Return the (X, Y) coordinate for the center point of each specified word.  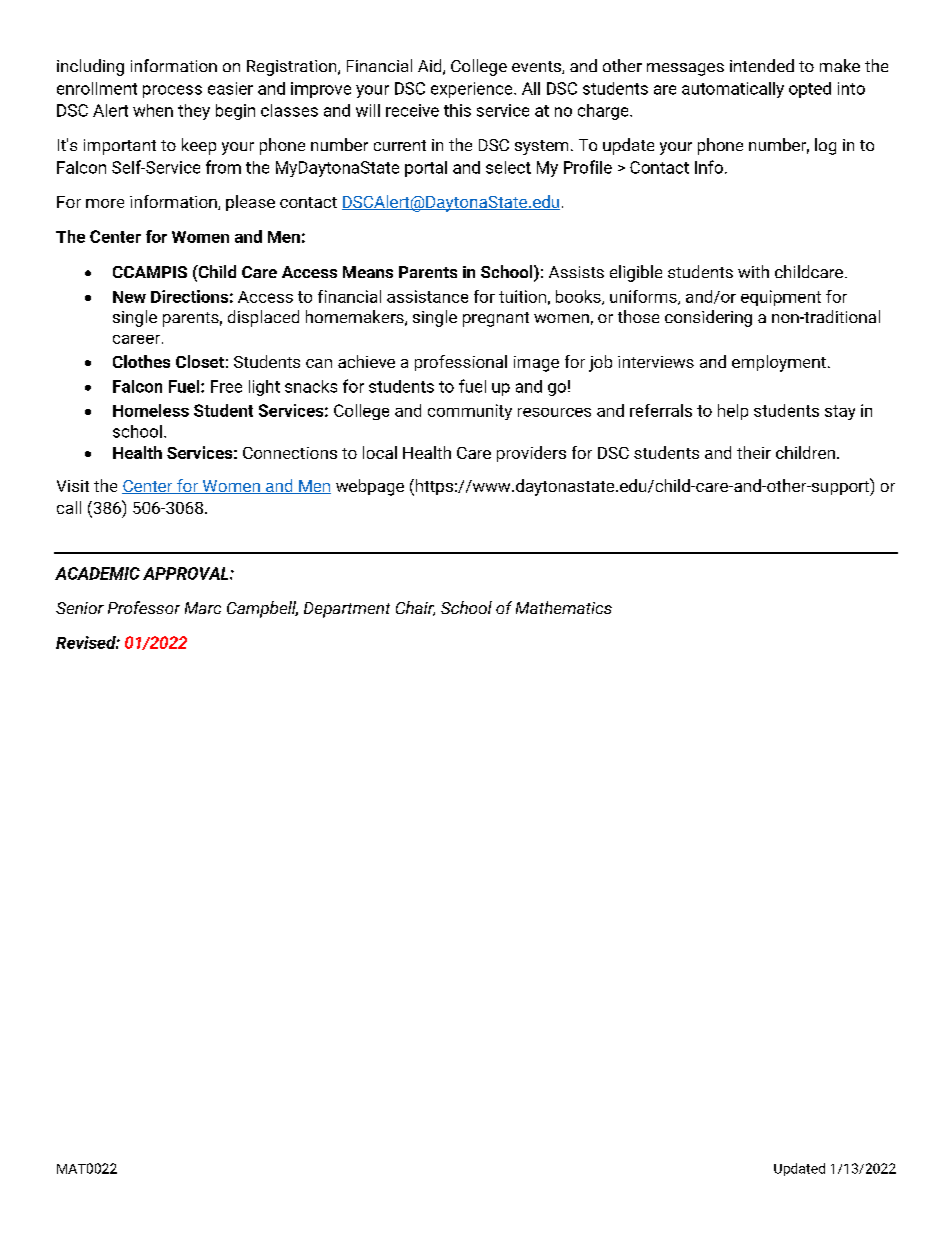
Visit (73, 486)
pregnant (496, 319)
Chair (415, 608)
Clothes (141, 361)
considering (708, 318)
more (105, 203)
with (753, 271)
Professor (144, 607)
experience (473, 90)
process (172, 91)
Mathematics (564, 607)
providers (531, 454)
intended (762, 65)
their (754, 452)
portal (426, 169)
